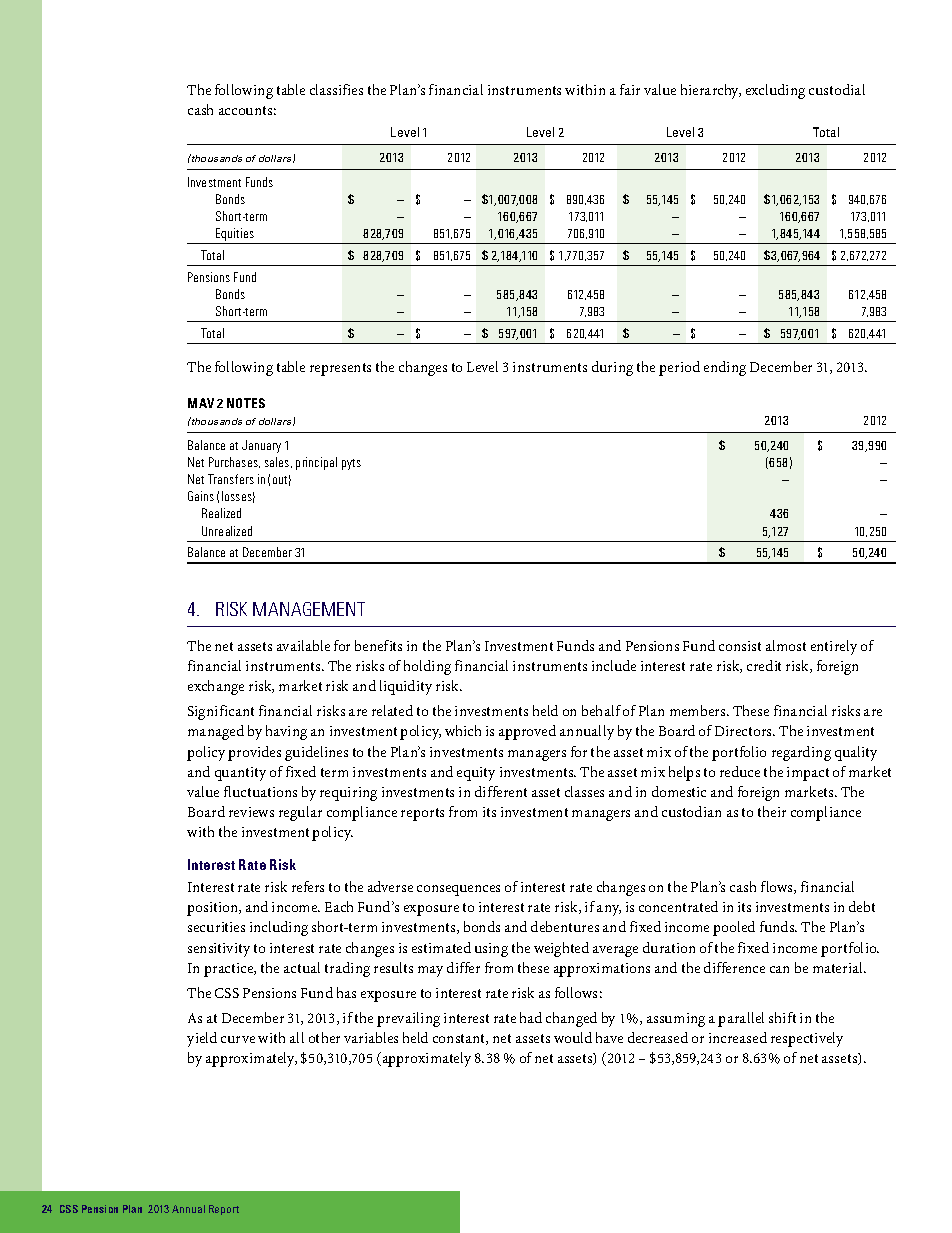 The image size is (952, 1233). I want to click on fair, so click(630, 89).
